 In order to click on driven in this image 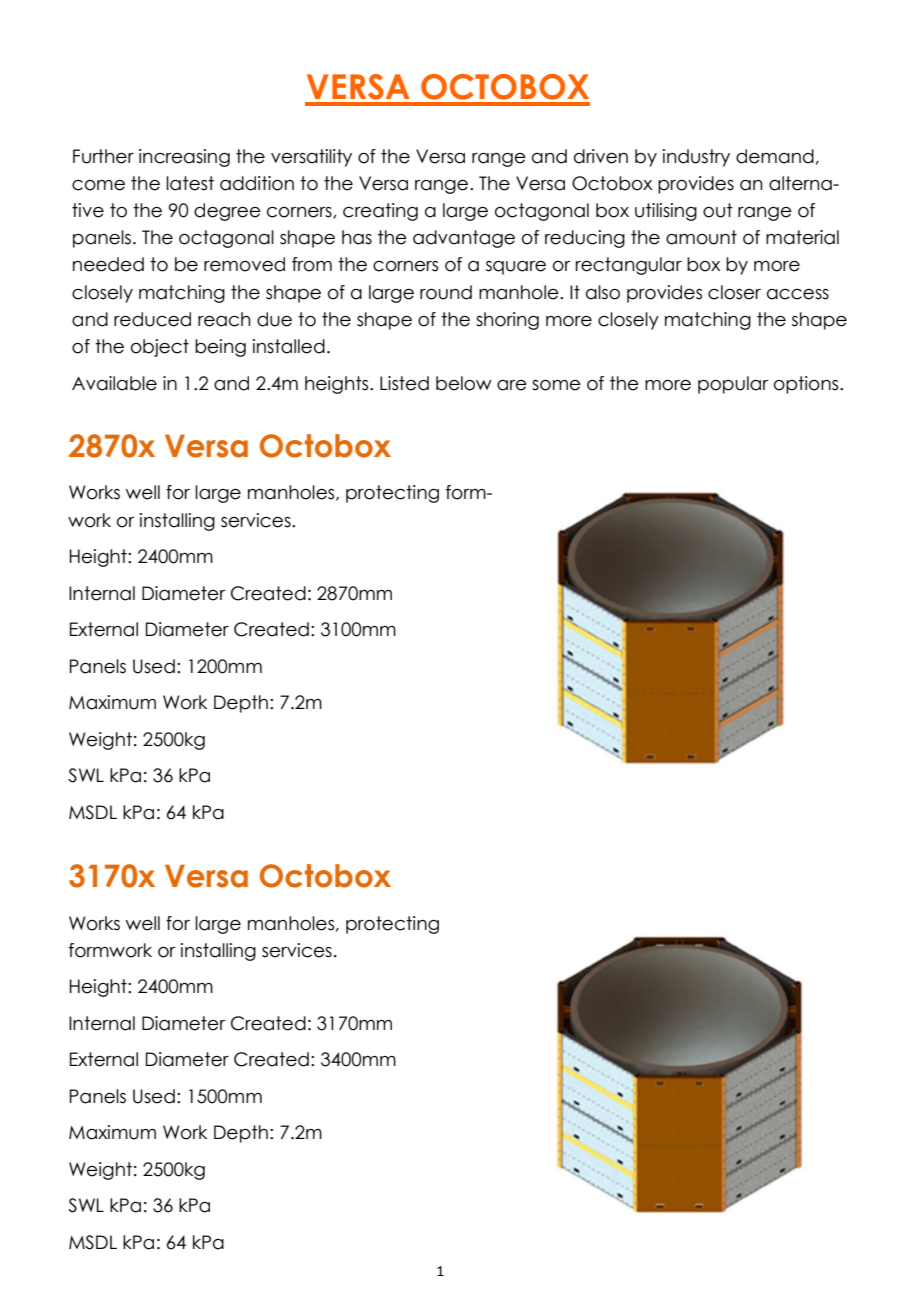, I will do `click(601, 156)`.
